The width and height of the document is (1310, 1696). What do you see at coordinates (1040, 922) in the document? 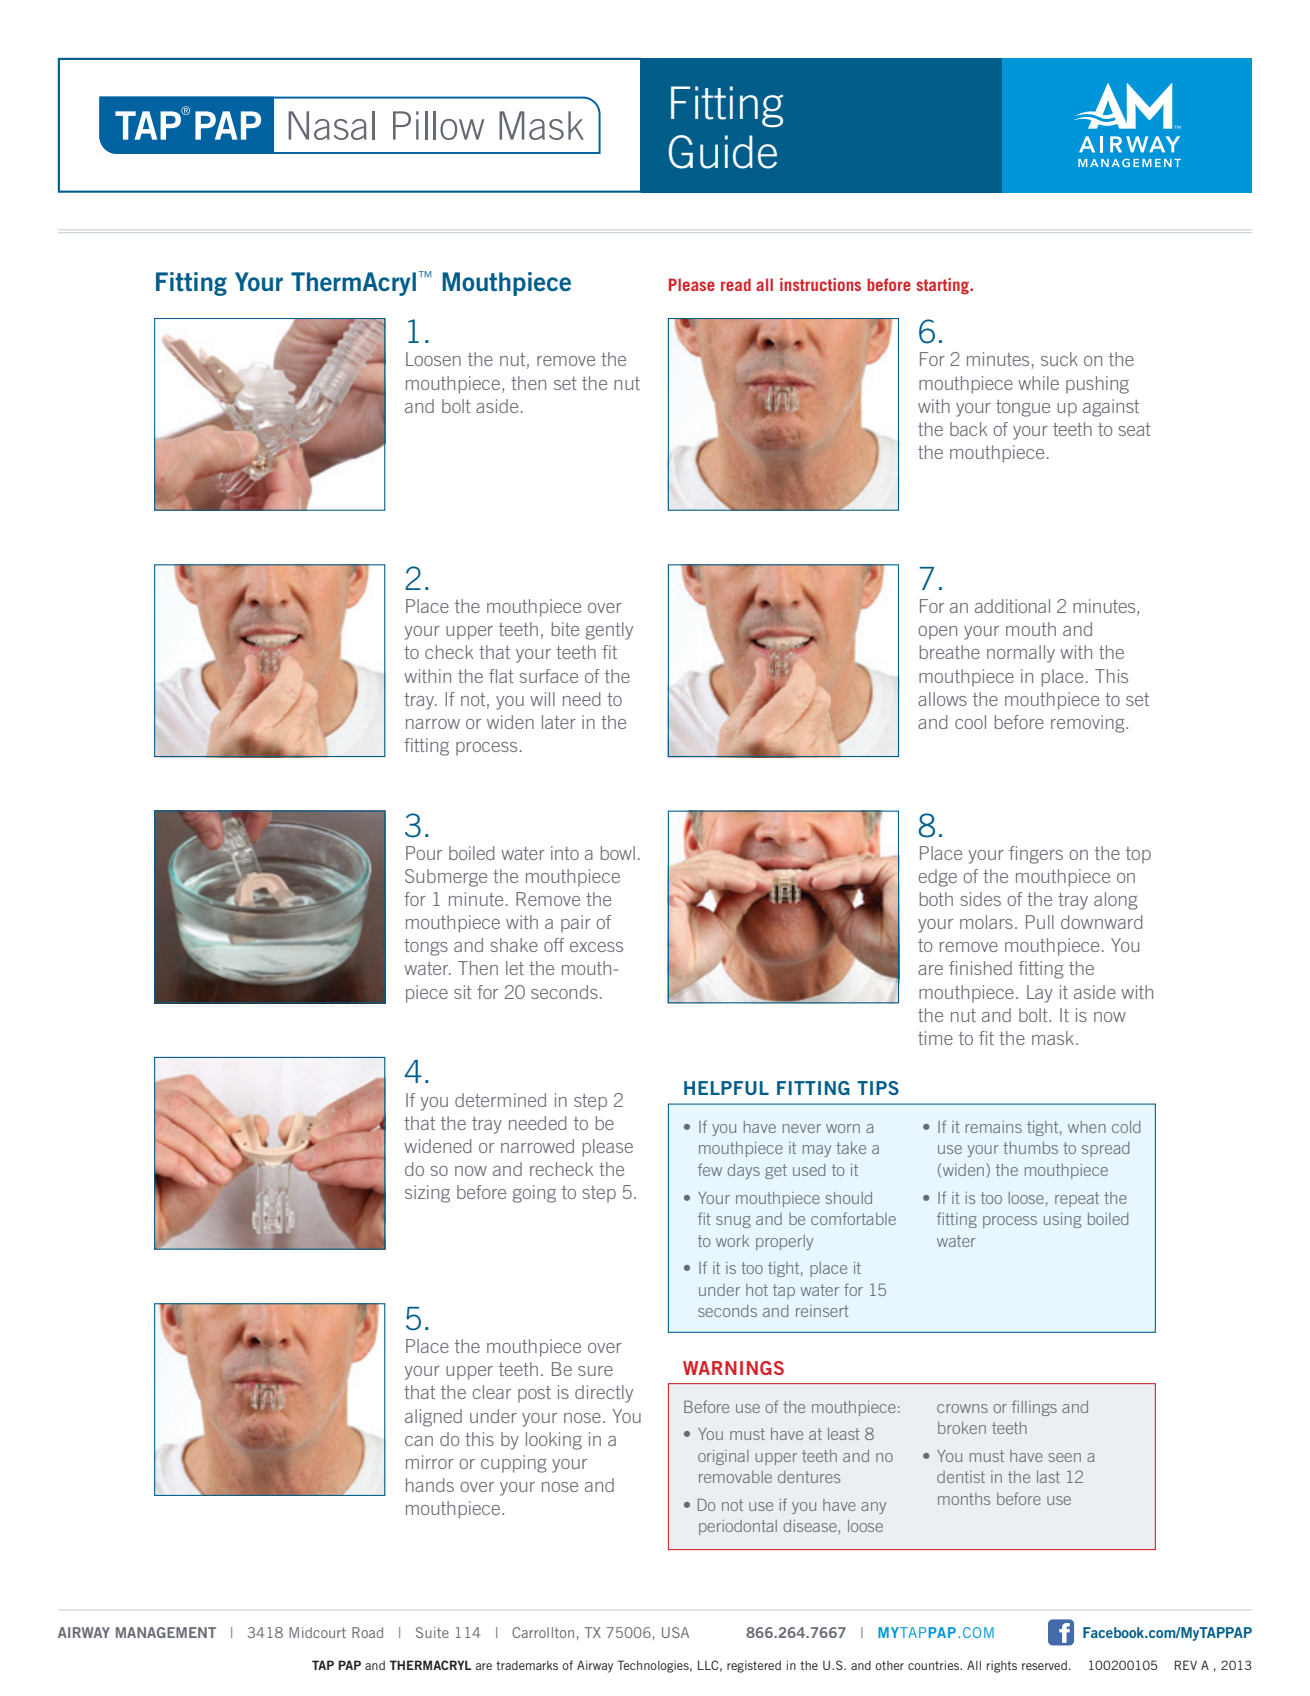
I see `Pull` at bounding box center [1040, 922].
